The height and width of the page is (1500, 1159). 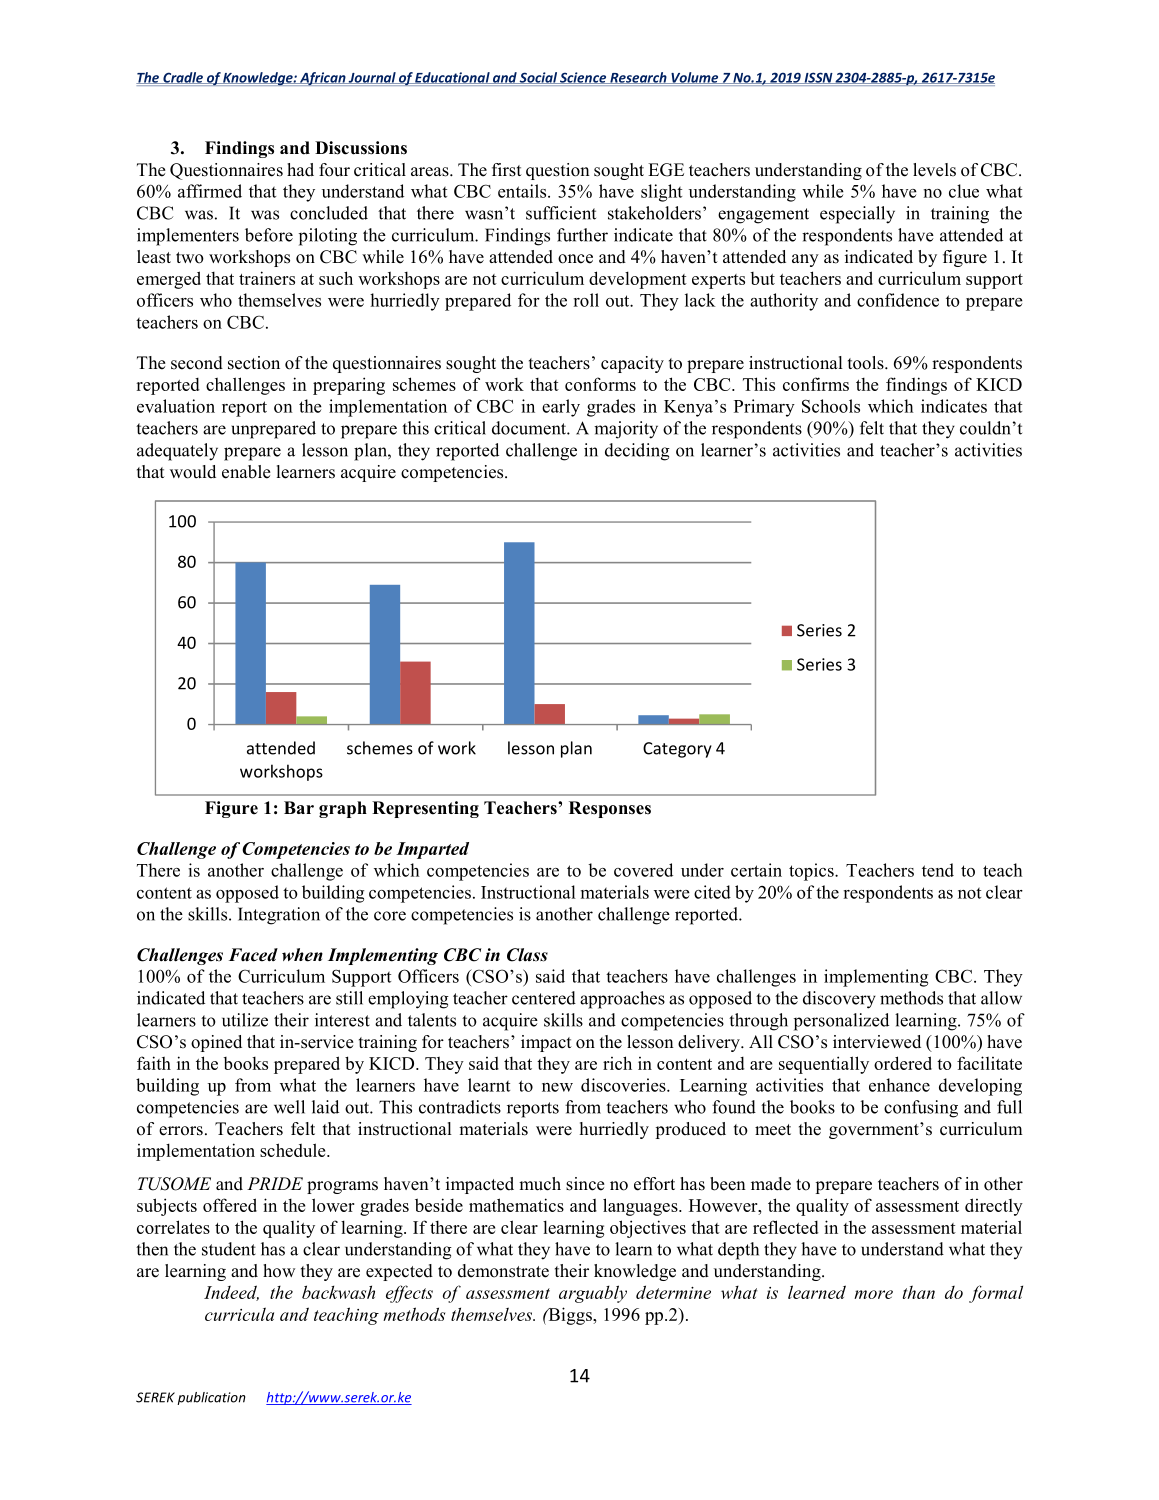 What do you see at coordinates (289, 1107) in the page?
I see `well` at bounding box center [289, 1107].
